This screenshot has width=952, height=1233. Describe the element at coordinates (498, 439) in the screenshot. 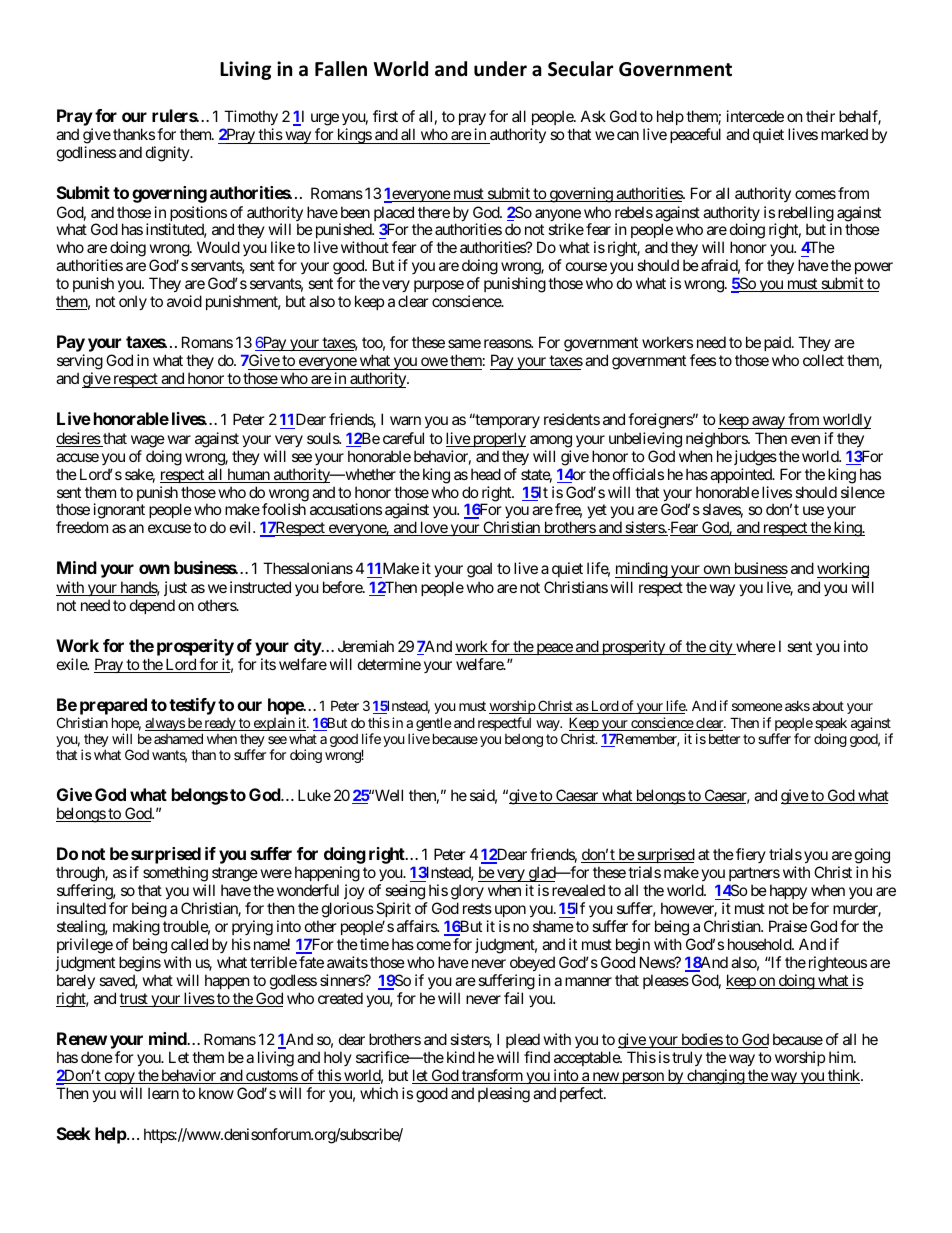

I see `properly` at that location.
